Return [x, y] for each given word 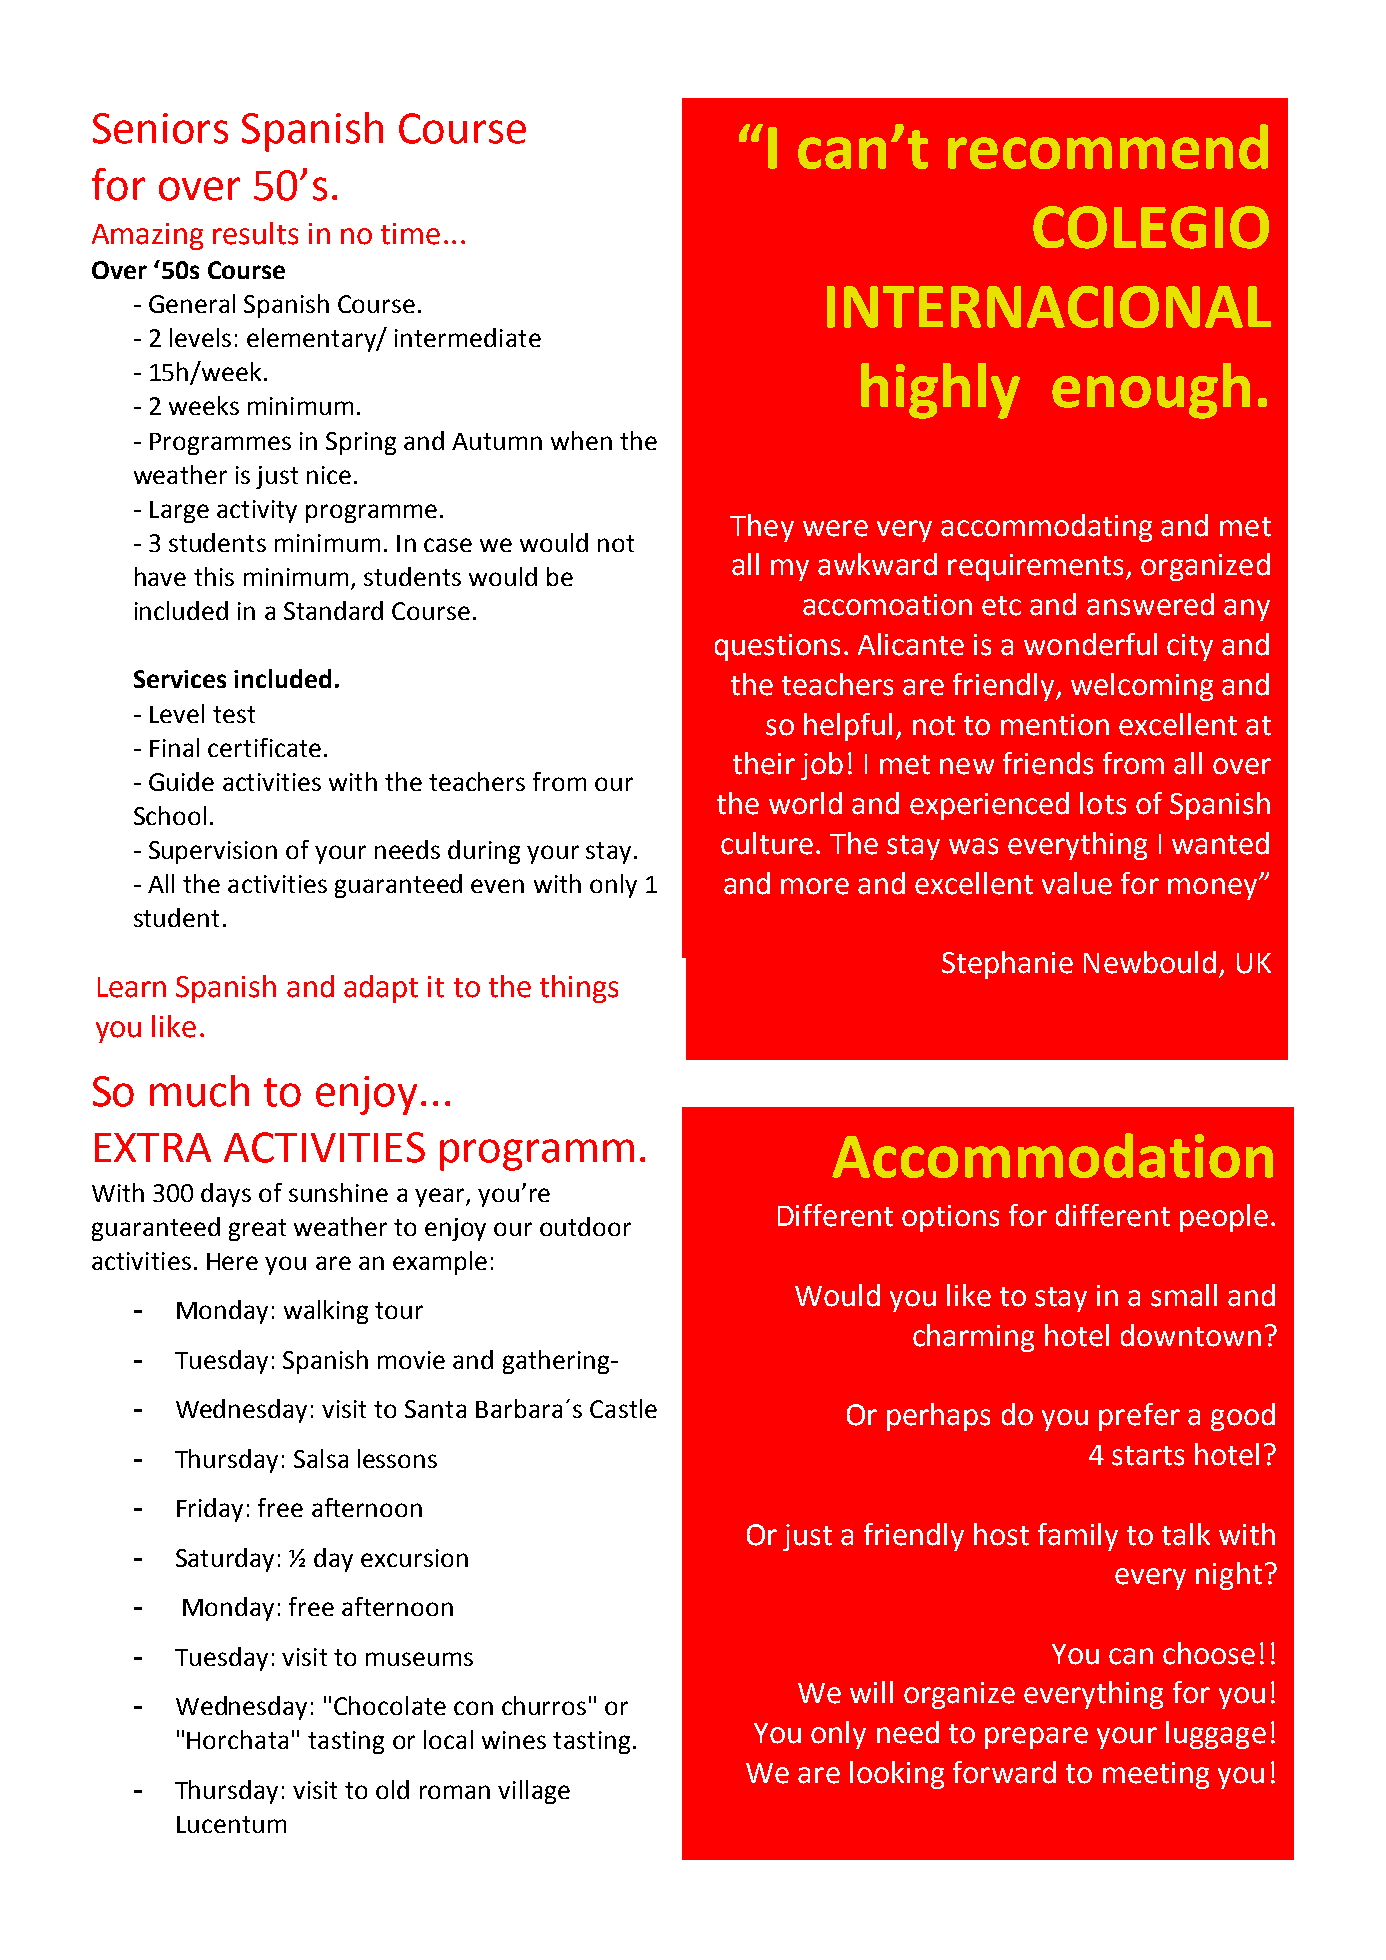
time [410, 234]
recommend [1108, 146]
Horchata [237, 1739]
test [234, 714]
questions [777, 647]
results [255, 233]
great [257, 1230]
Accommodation [1052, 1155]
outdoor [585, 1226]
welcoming [1142, 687]
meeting [1156, 1775]
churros [544, 1705]
